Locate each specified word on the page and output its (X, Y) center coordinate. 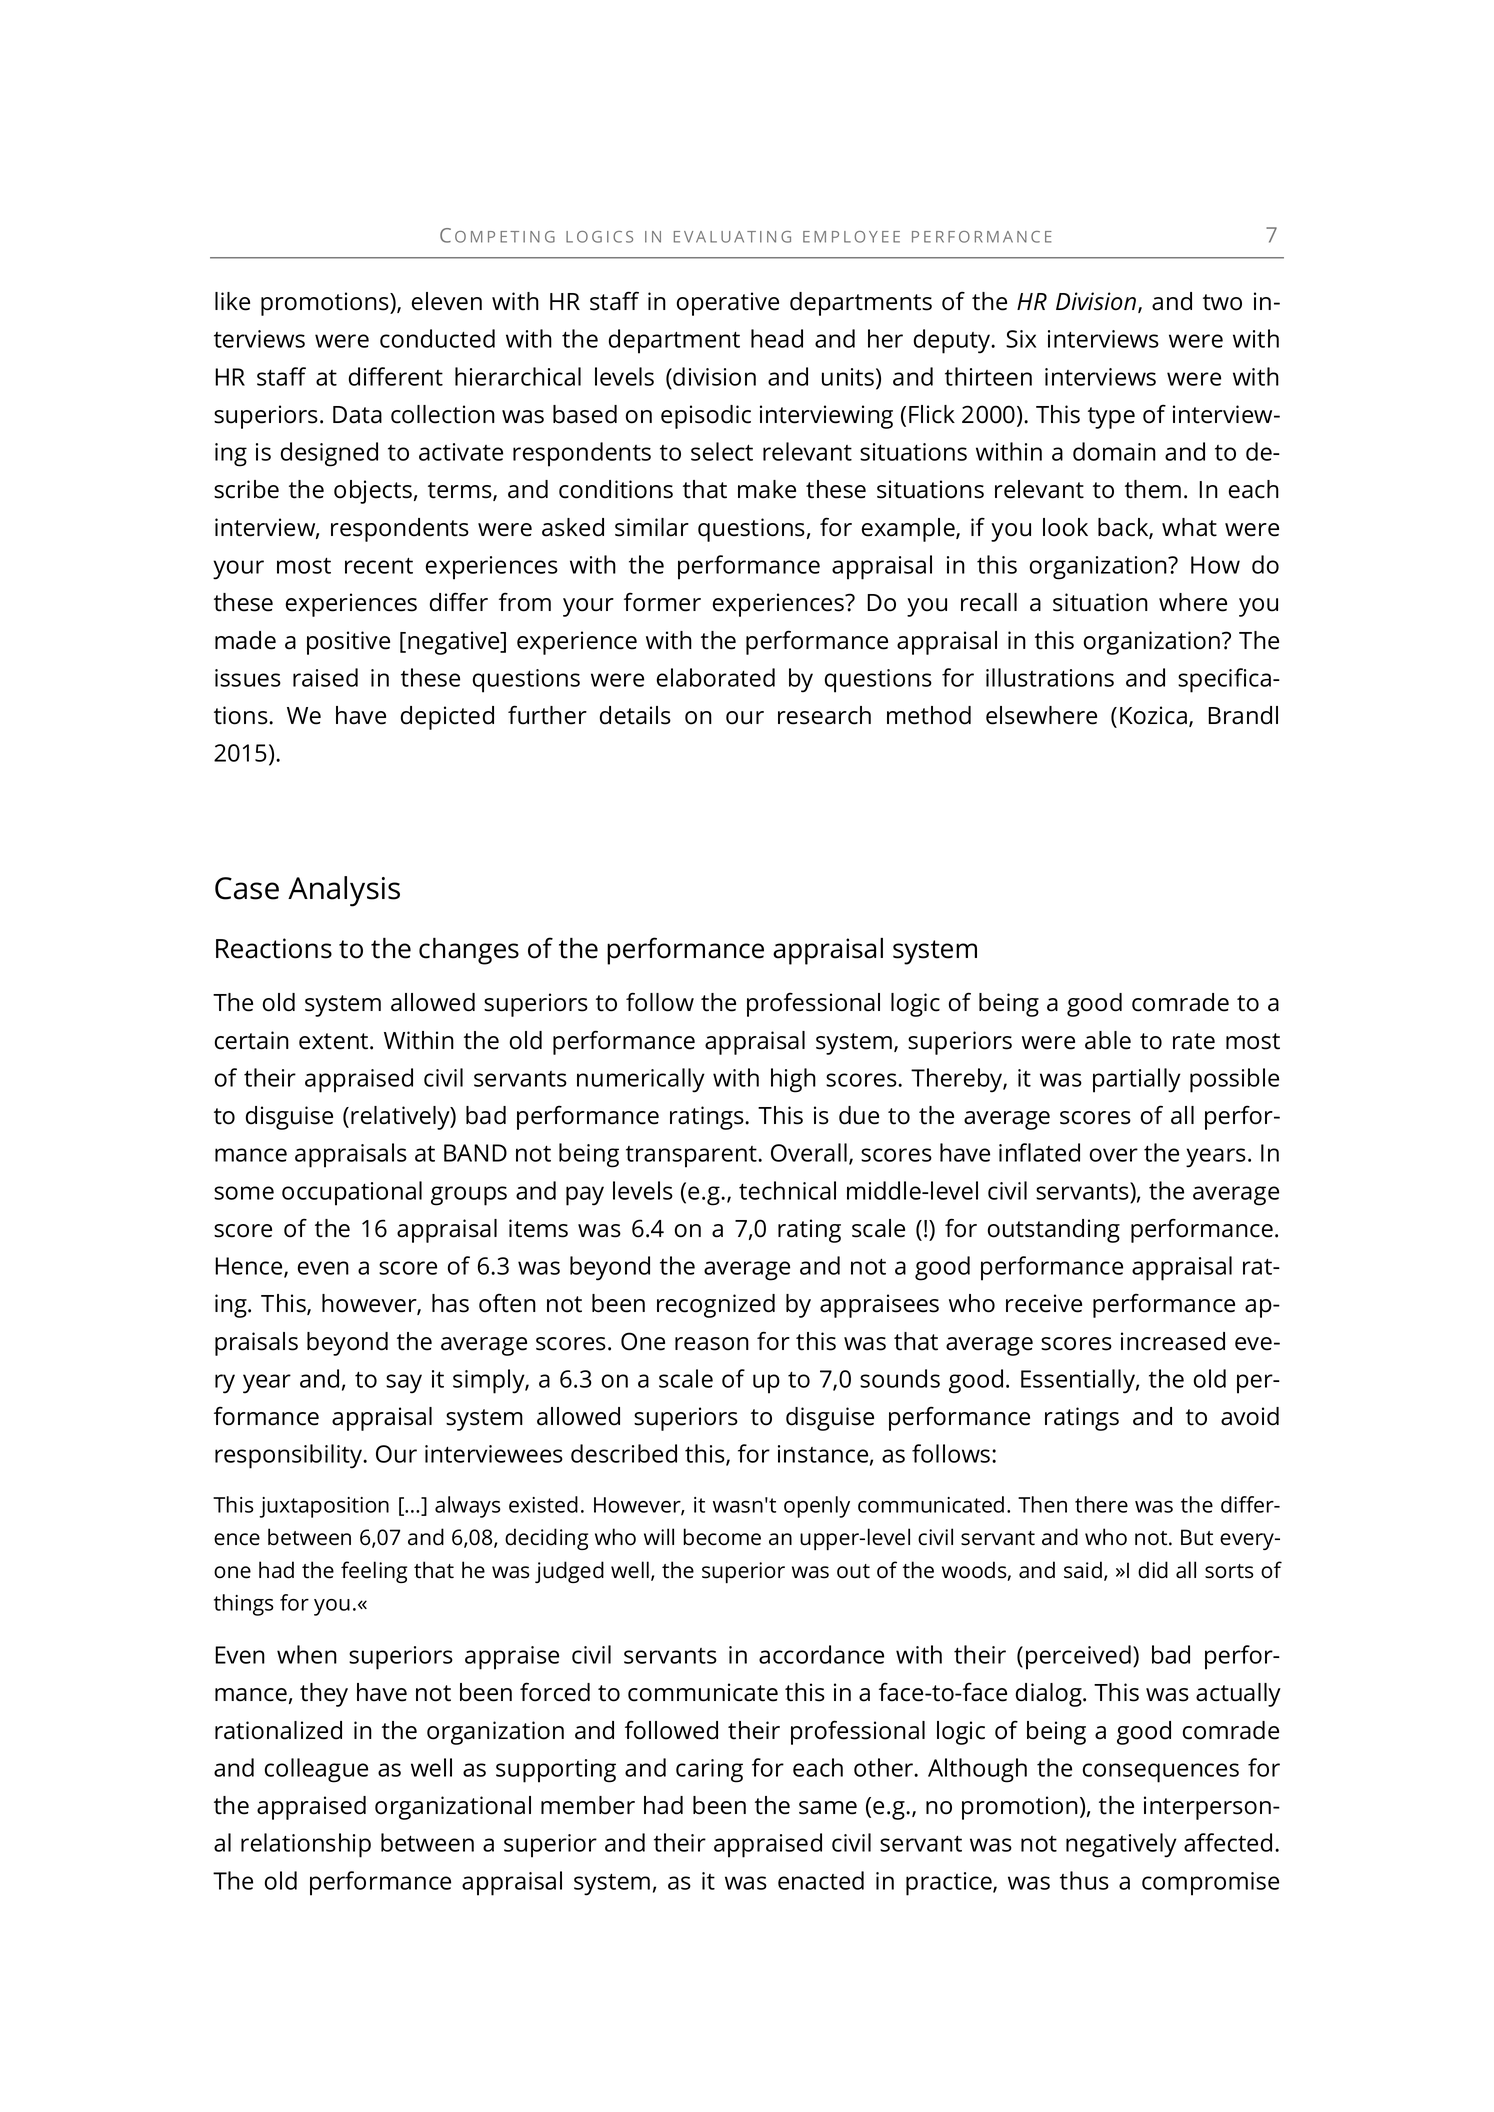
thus (1084, 1880)
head (777, 338)
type (1111, 418)
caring (709, 1771)
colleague (316, 1770)
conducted (437, 338)
